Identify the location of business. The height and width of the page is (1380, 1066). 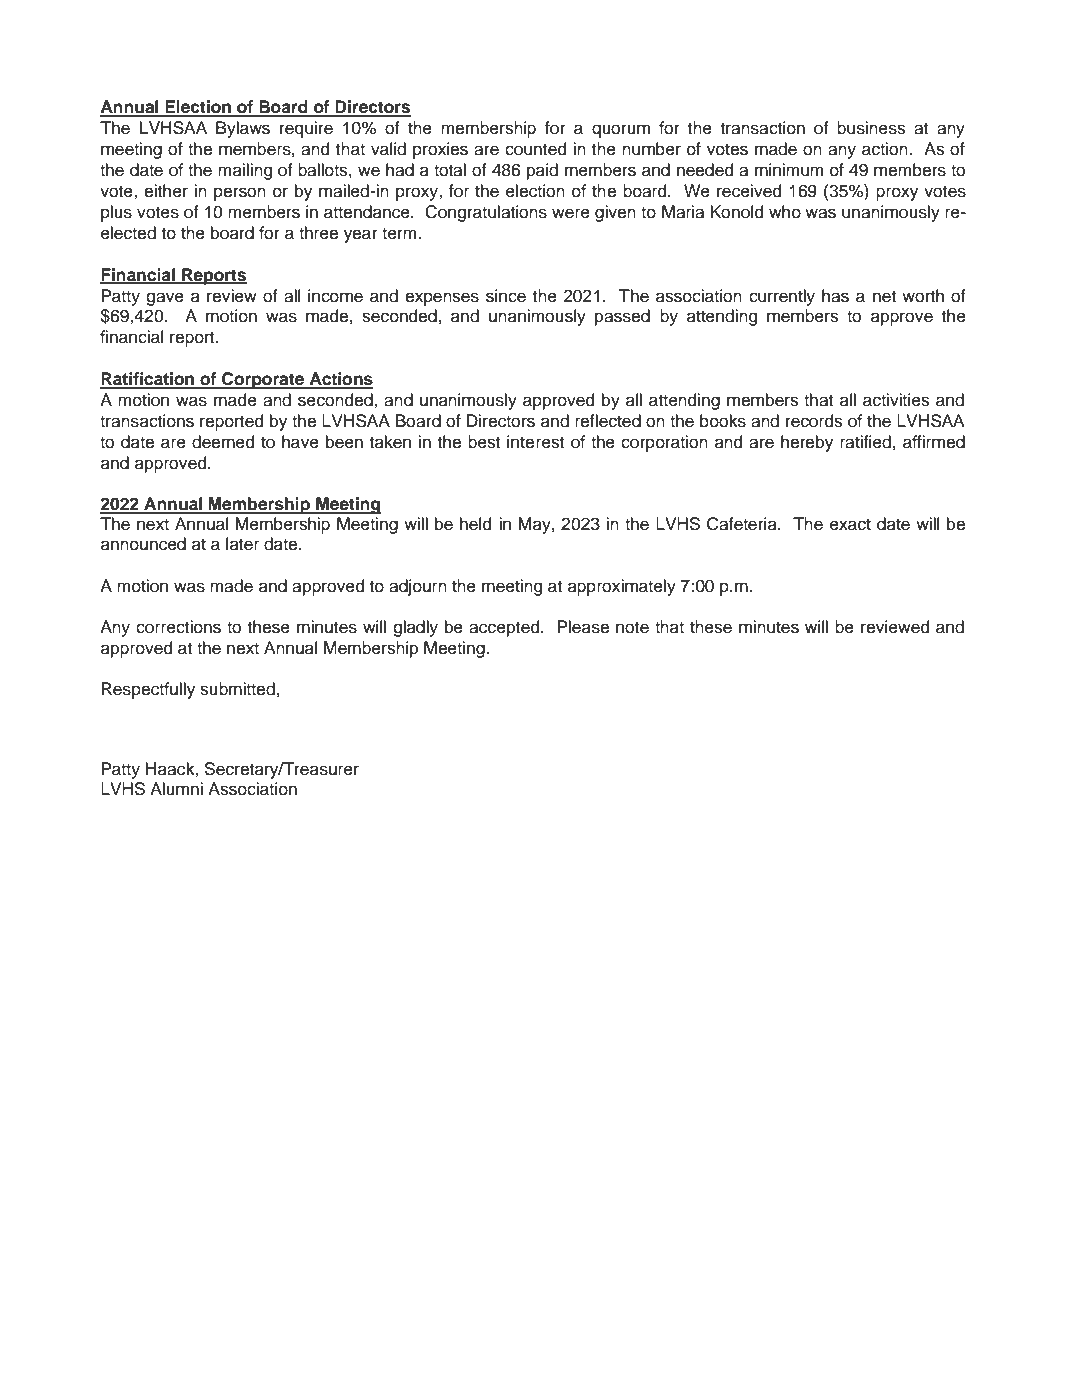
(871, 128).
